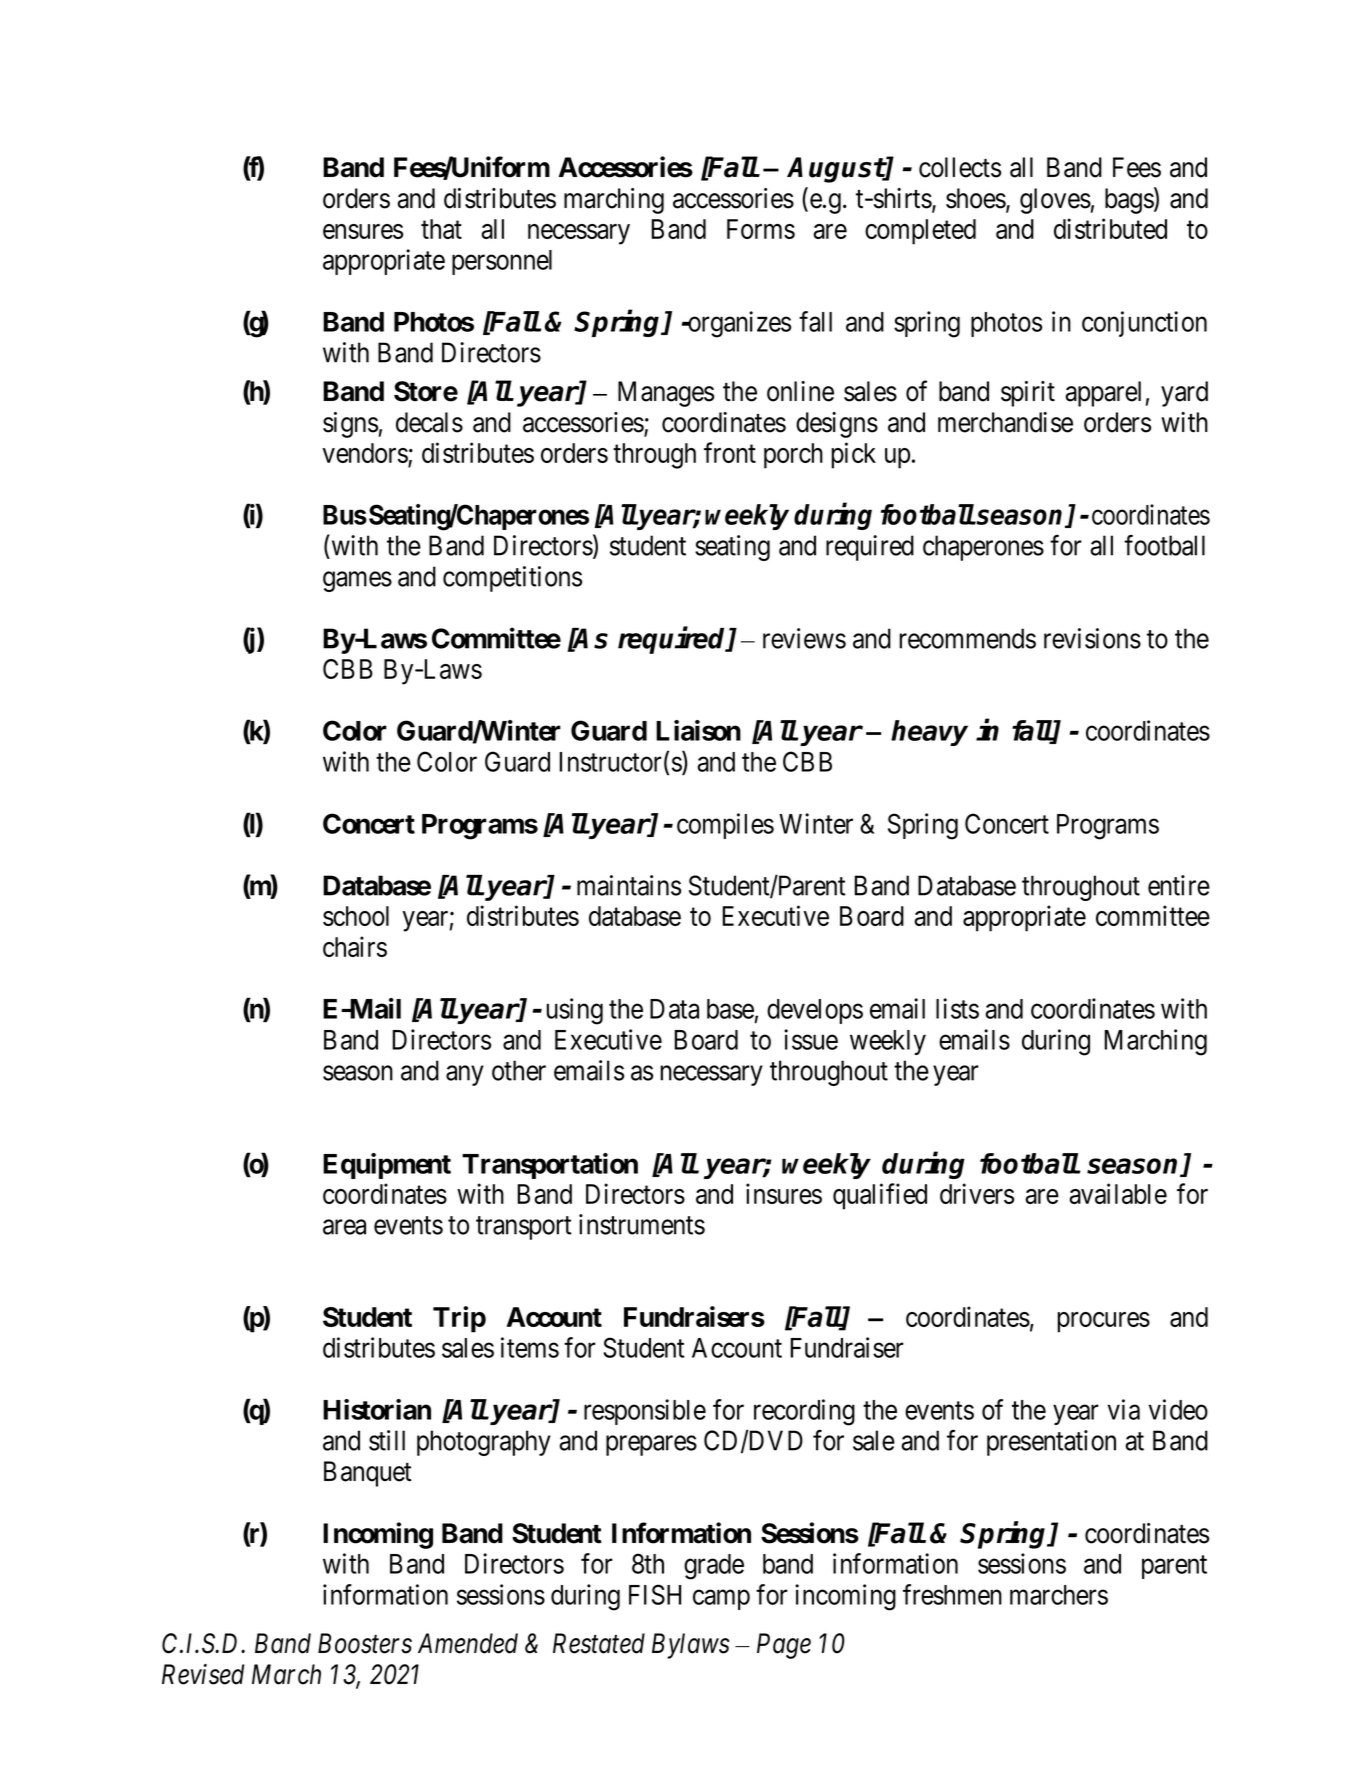 This screenshot has height=1771, width=1369. What do you see at coordinates (365, 1643) in the screenshot?
I see `Boosters` at bounding box center [365, 1643].
